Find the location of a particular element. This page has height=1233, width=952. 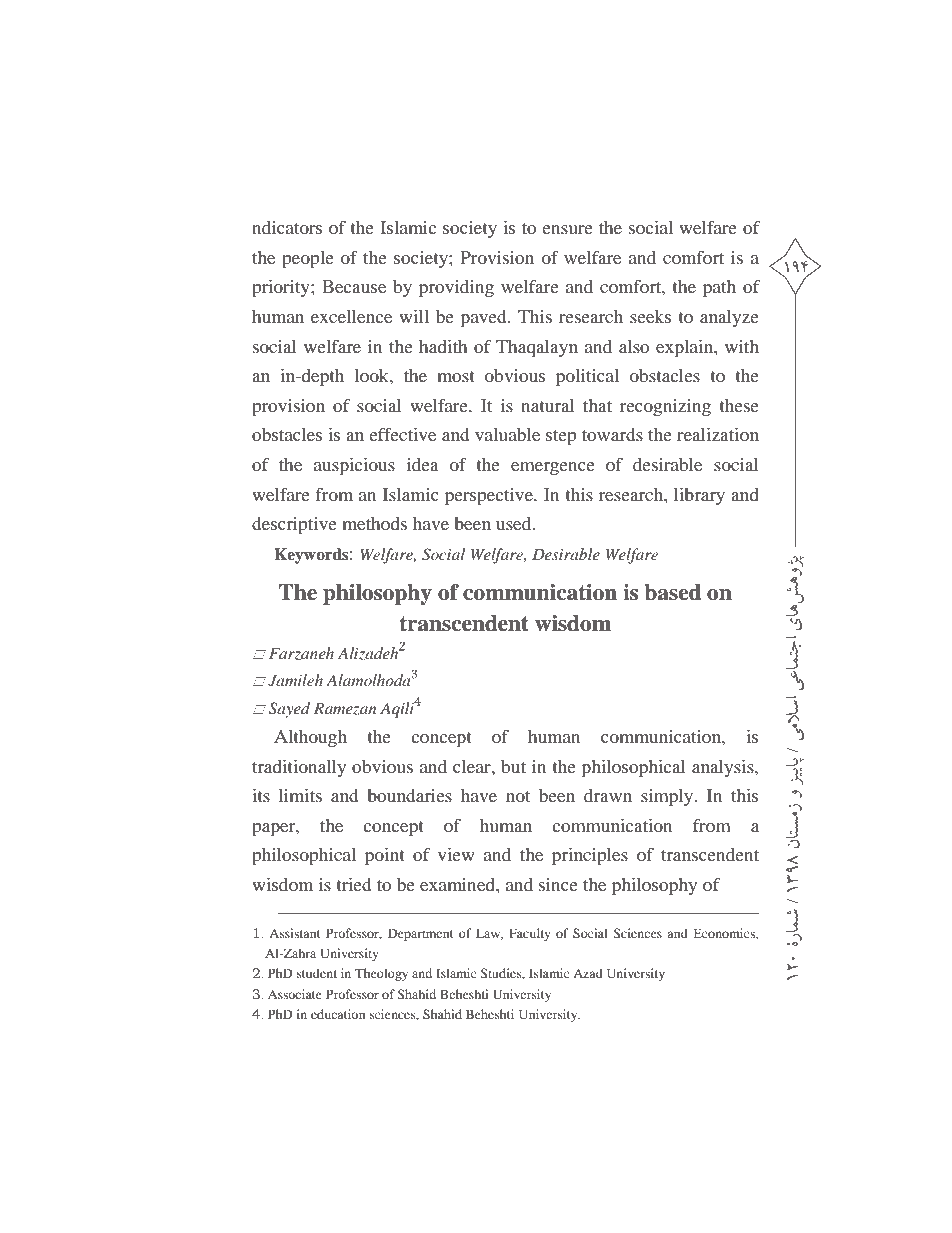

Because is located at coordinates (354, 286).
